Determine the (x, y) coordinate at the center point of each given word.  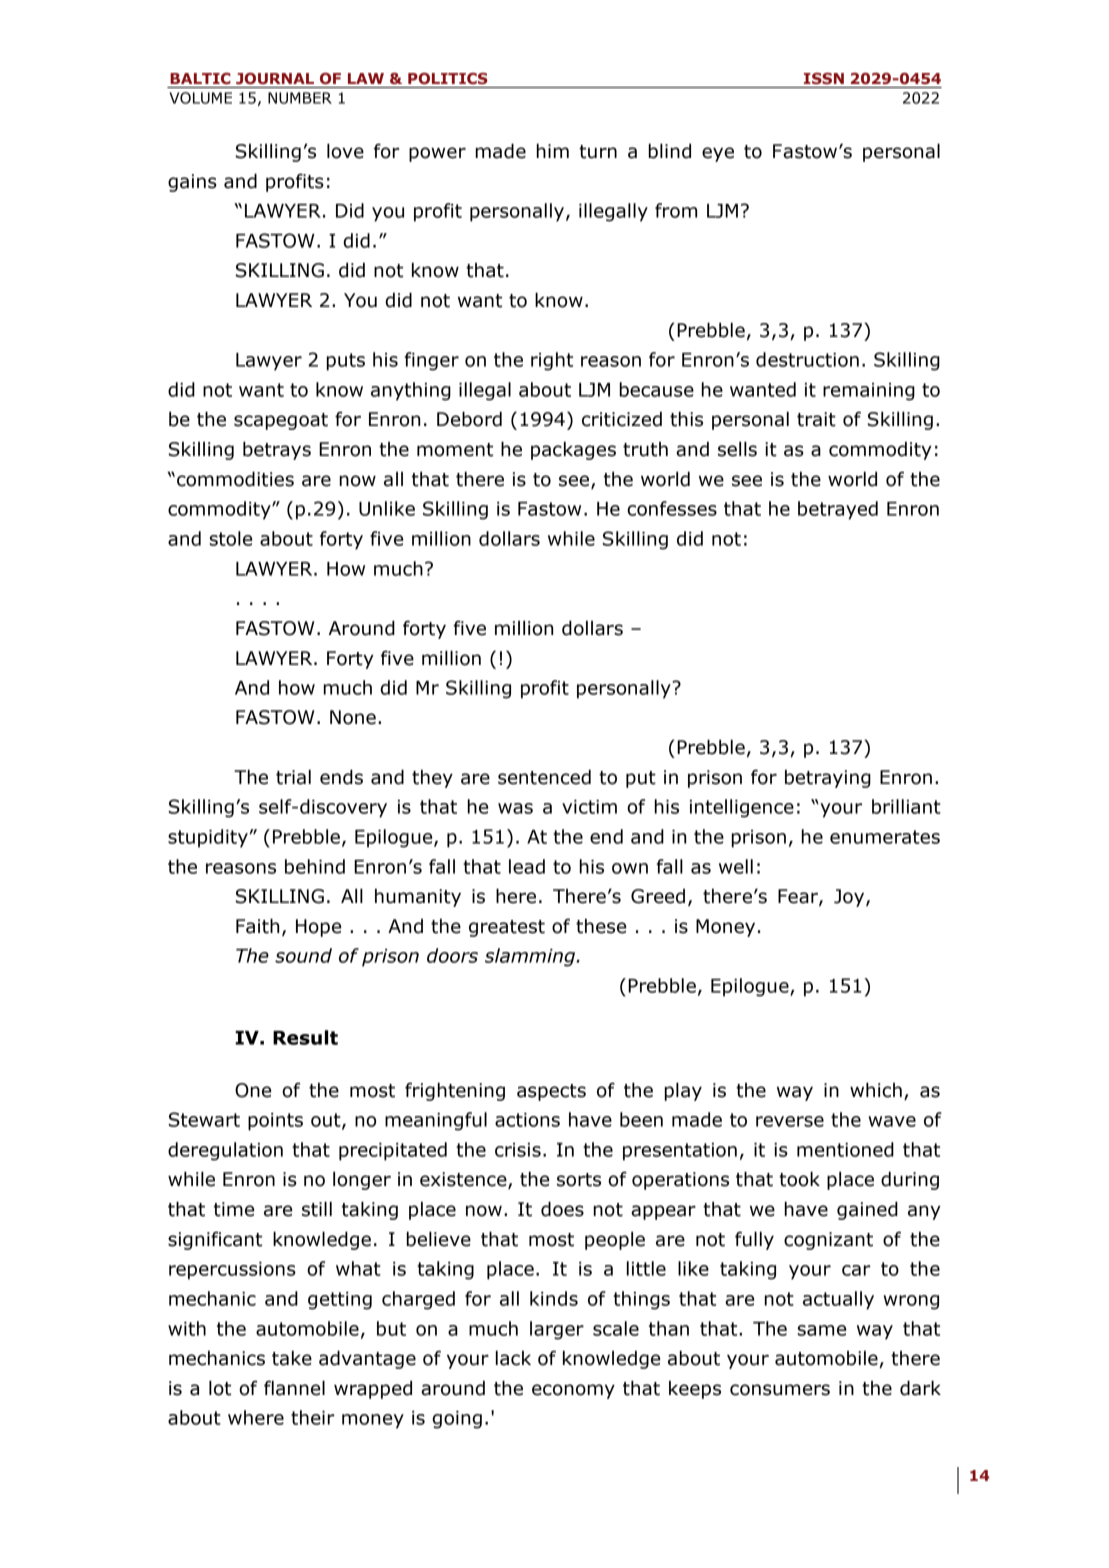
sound (303, 955)
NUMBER (300, 98)
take (292, 1358)
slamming (531, 957)
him (553, 150)
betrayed (838, 510)
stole (231, 538)
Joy (850, 898)
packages (573, 450)
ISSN (824, 79)
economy (573, 1391)
